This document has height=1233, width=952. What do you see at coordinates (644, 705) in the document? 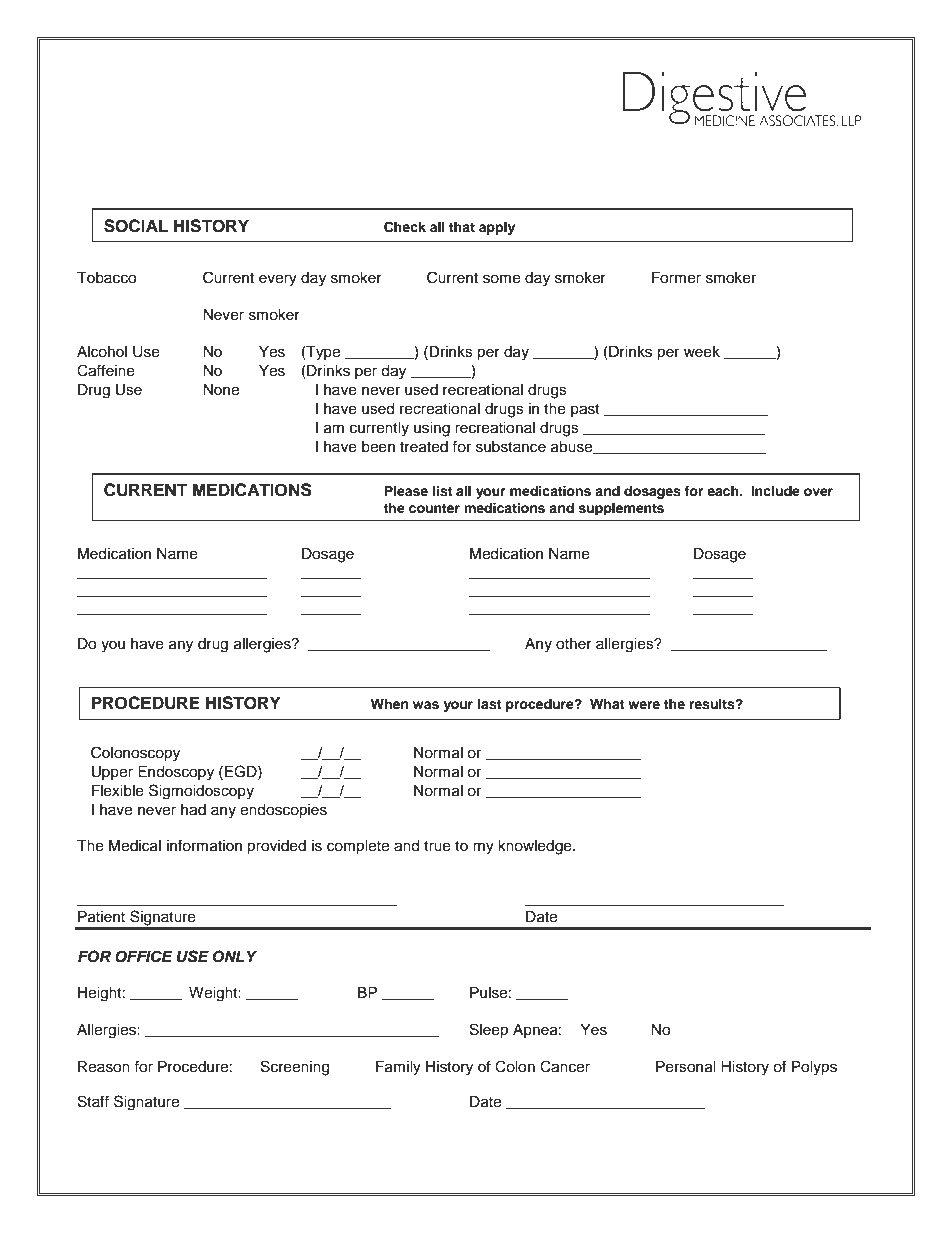
I see `were` at bounding box center [644, 705].
